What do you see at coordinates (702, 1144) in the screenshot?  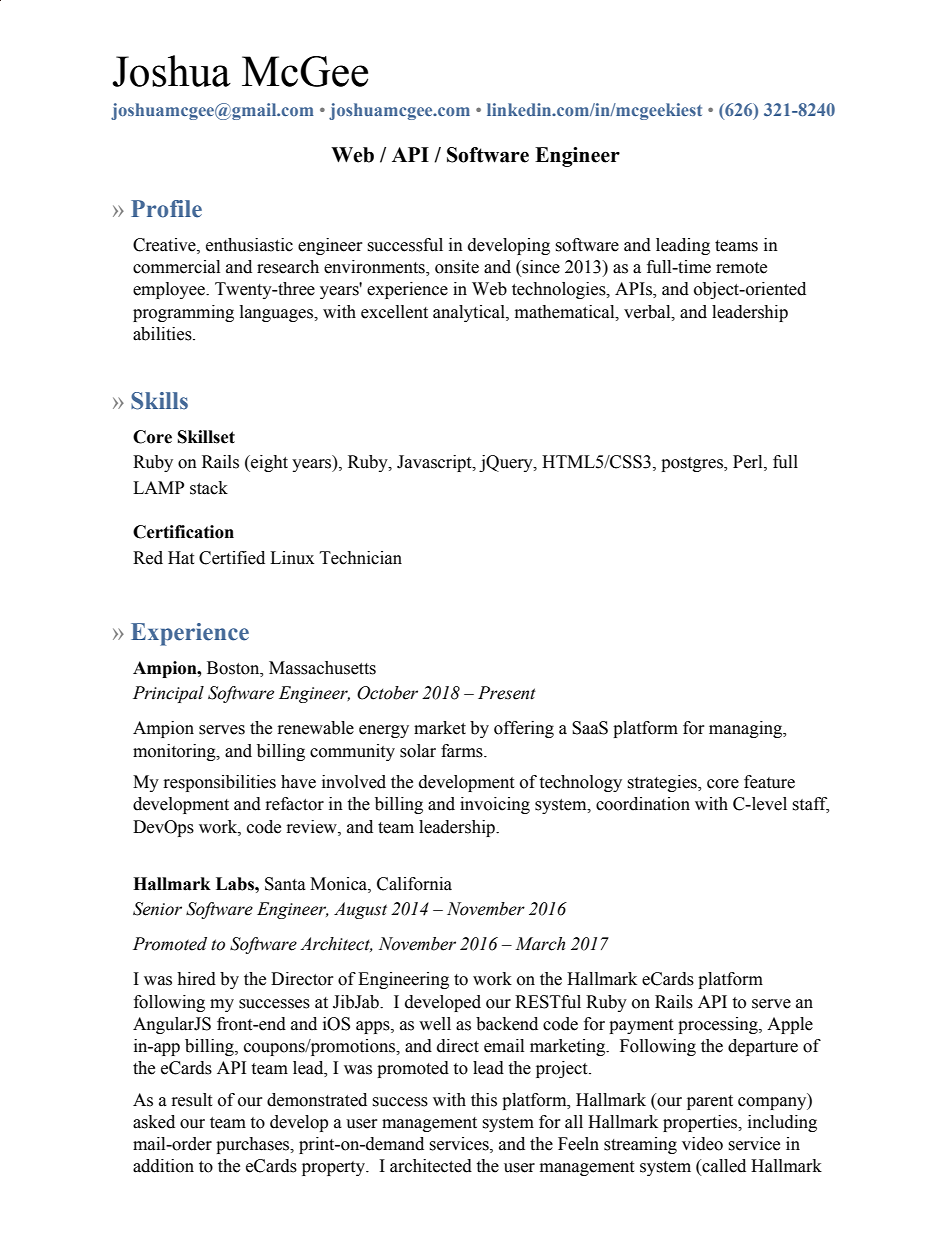 I see `video` at bounding box center [702, 1144].
